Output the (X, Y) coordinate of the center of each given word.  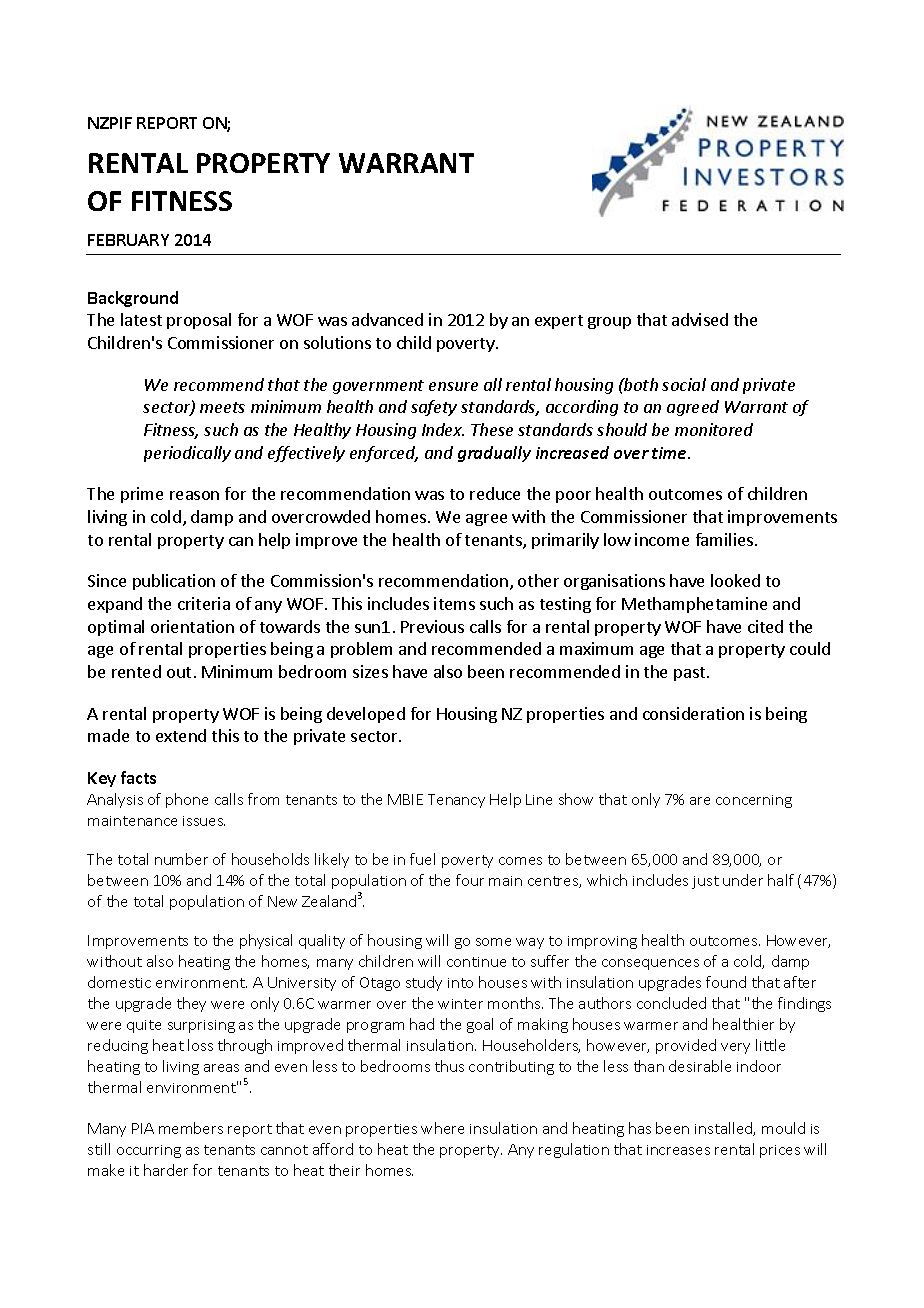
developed (366, 715)
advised (700, 319)
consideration (693, 713)
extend (181, 735)
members (191, 1128)
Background (133, 299)
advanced (387, 319)
